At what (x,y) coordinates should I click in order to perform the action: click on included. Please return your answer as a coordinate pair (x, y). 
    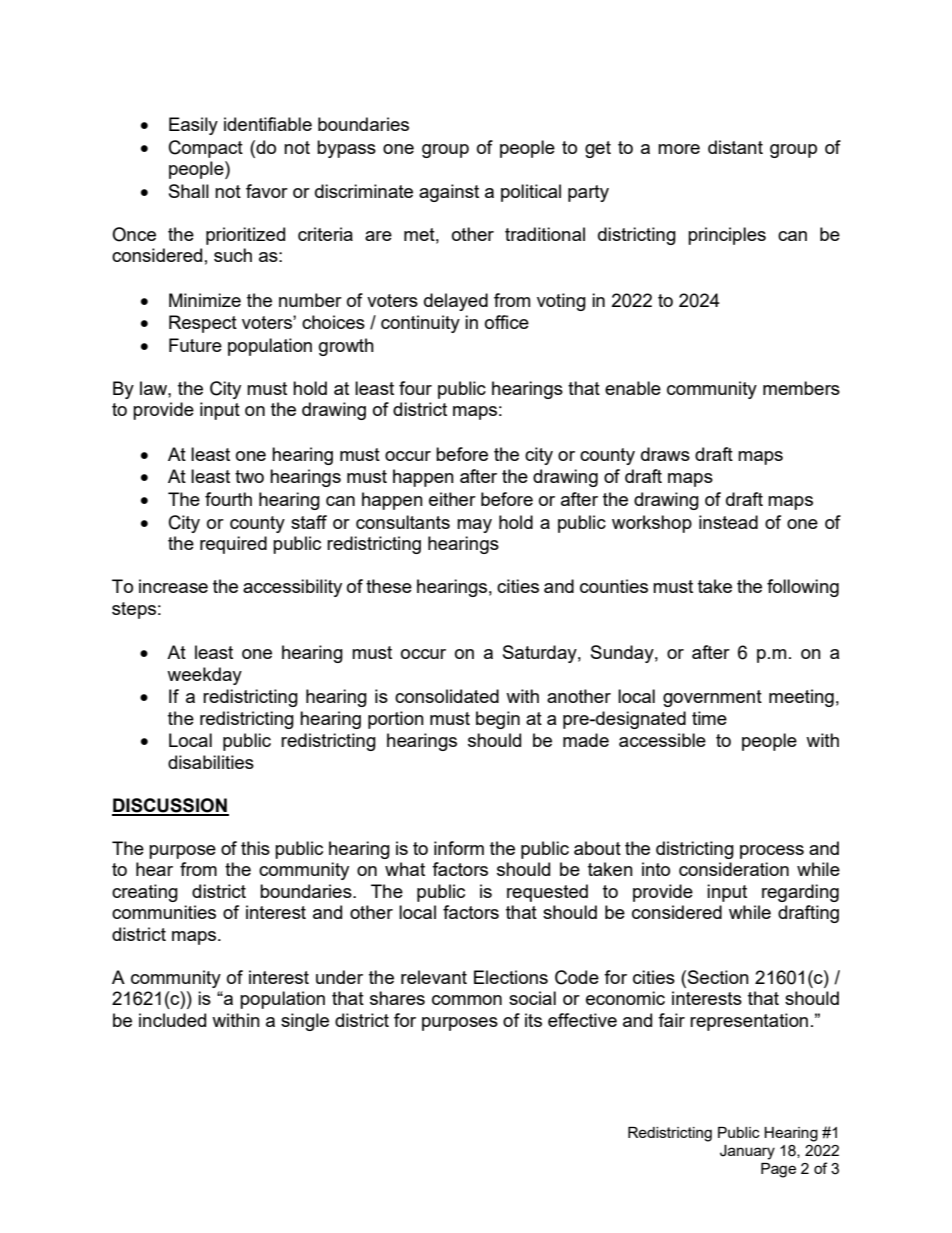
    Looking at the image, I should click on (172, 1020).
